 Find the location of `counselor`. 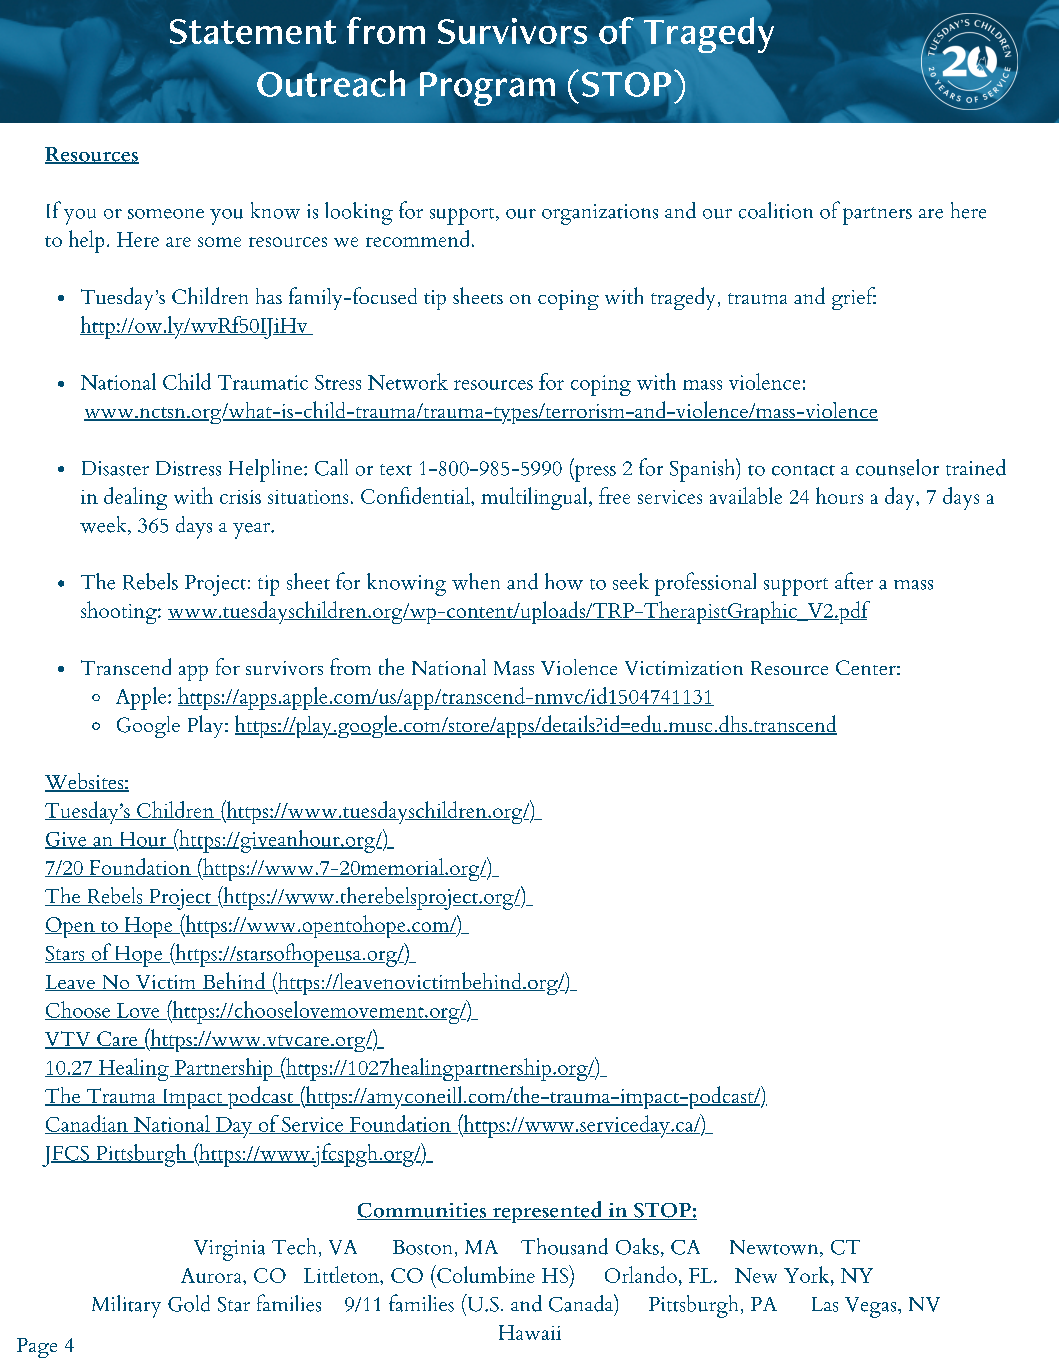

counselor is located at coordinates (897, 467).
